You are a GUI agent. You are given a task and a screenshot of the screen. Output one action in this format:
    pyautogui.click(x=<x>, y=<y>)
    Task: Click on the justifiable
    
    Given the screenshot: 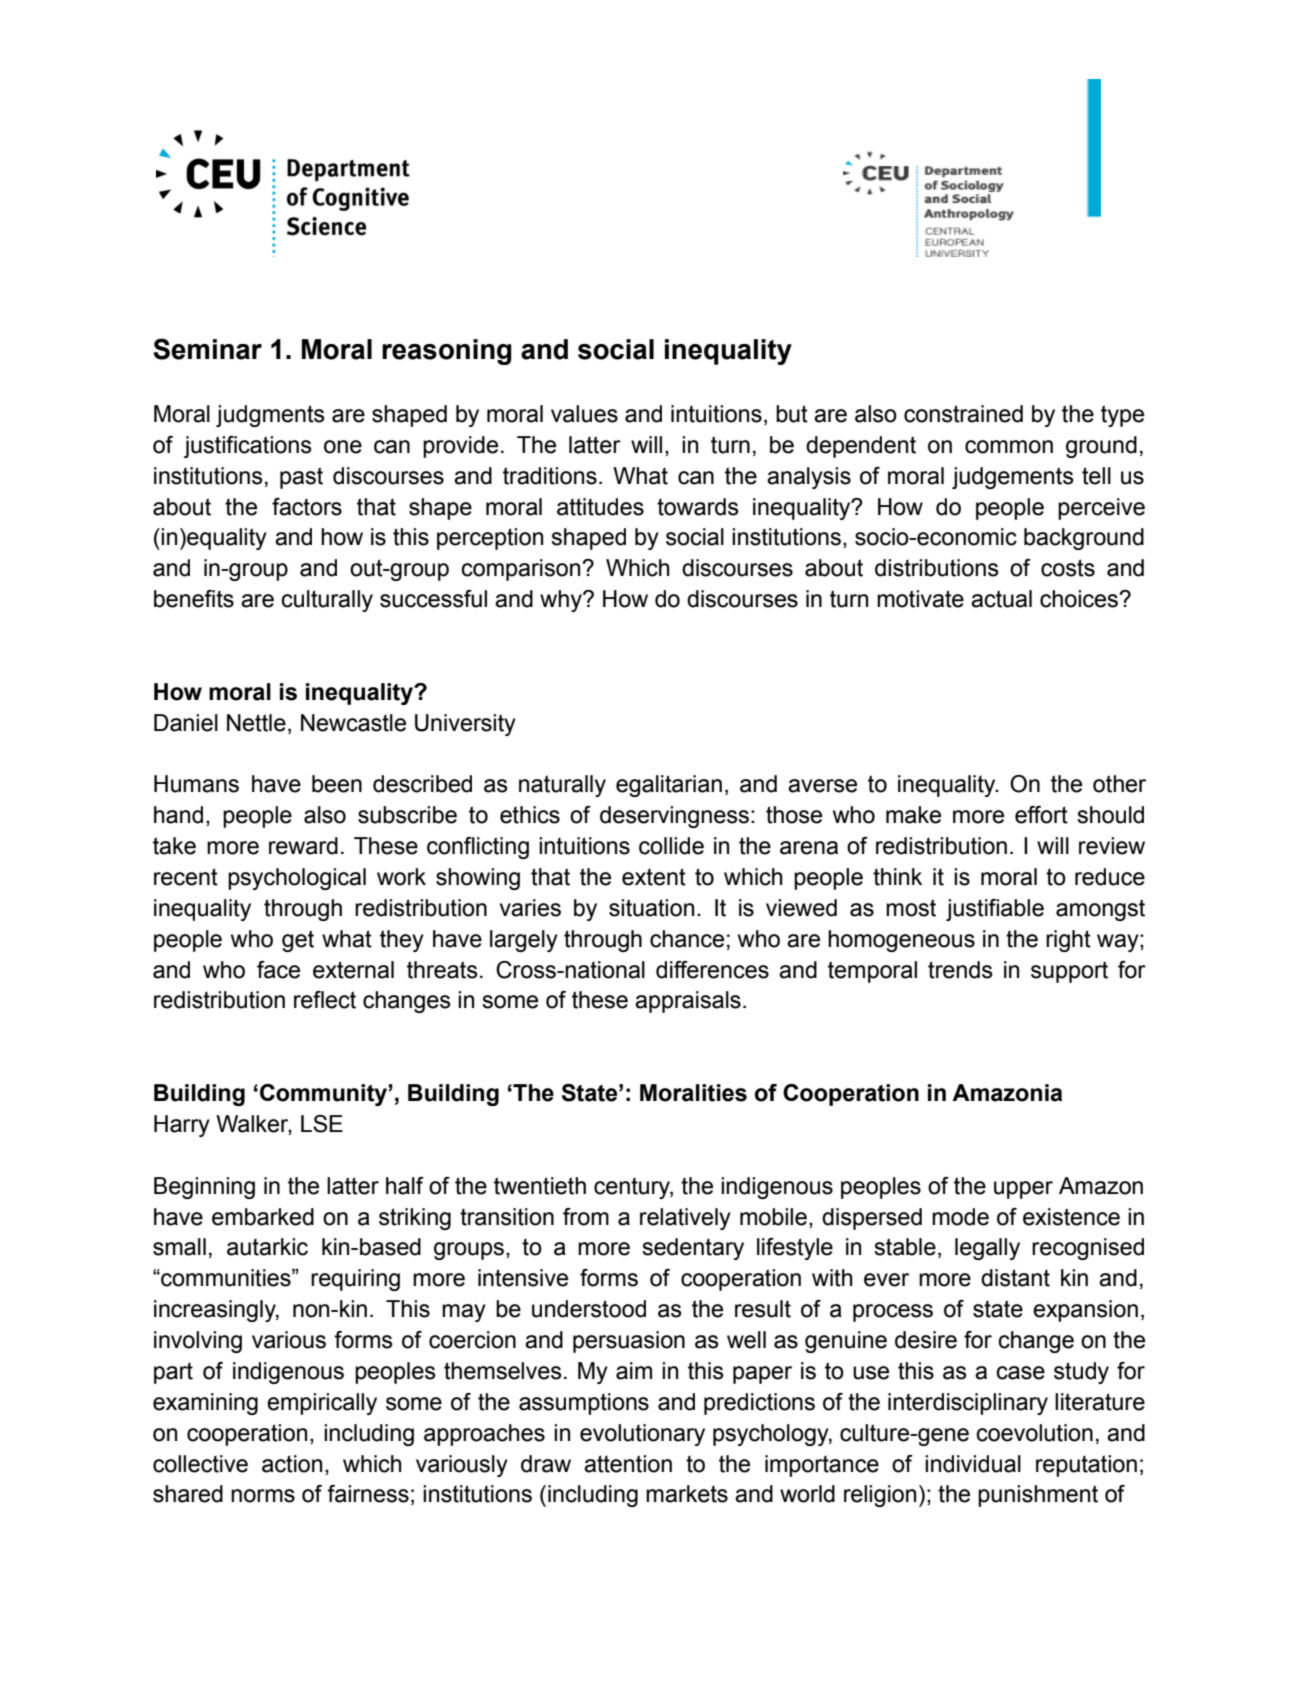 What is the action you would take?
    pyautogui.click(x=995, y=910)
